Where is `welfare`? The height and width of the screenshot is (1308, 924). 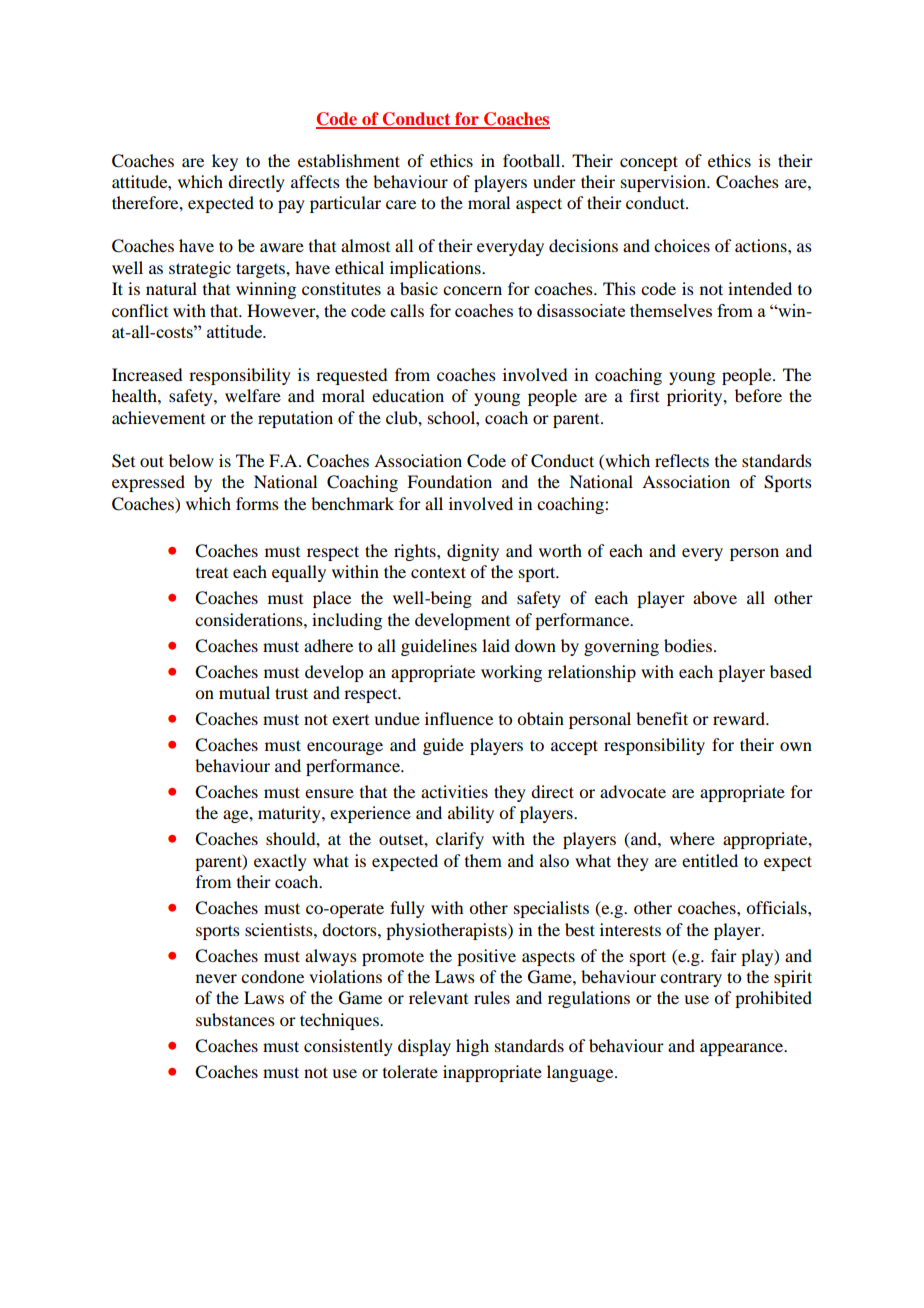 welfare is located at coordinates (253, 395).
